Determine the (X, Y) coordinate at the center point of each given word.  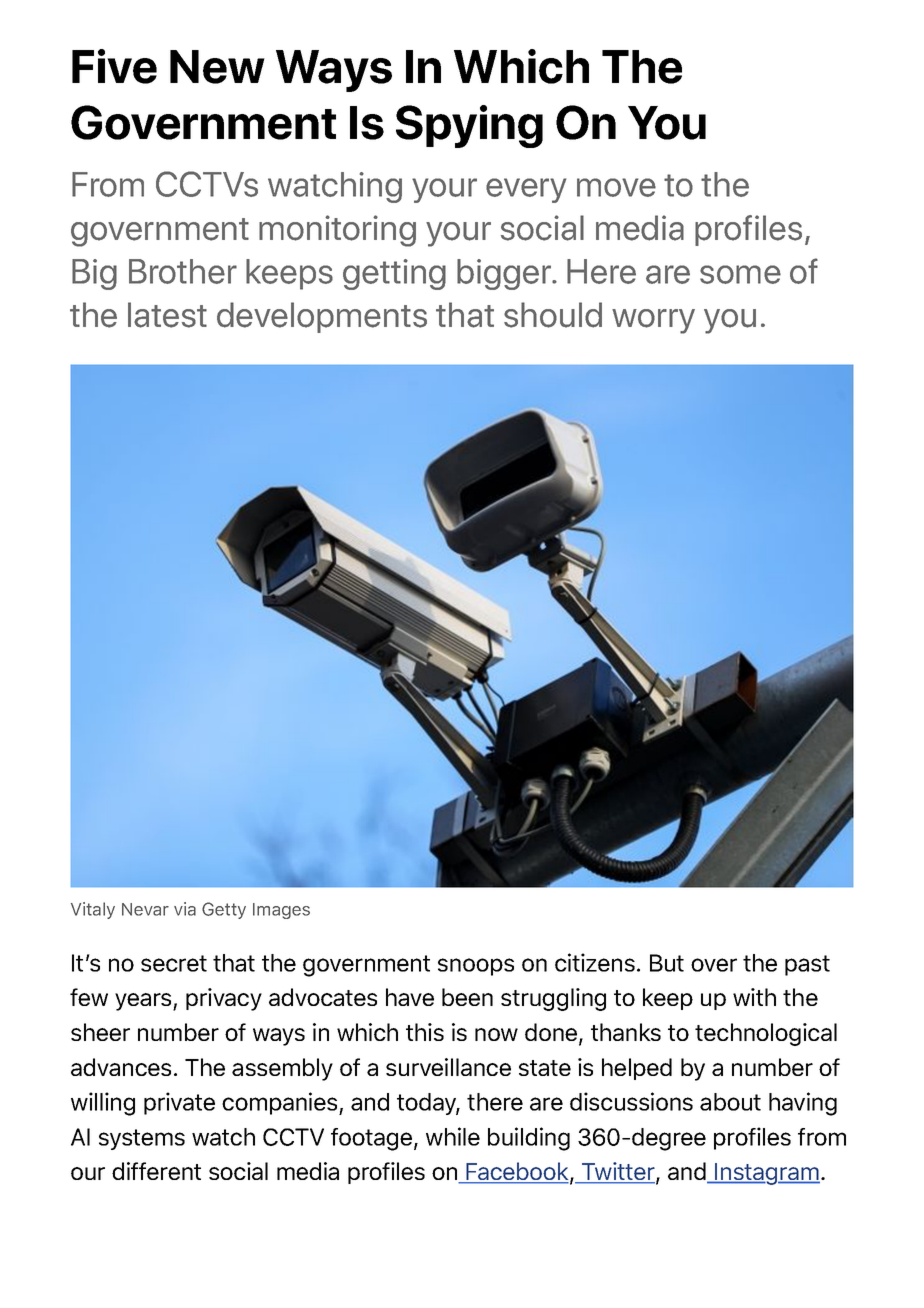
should (553, 315)
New (217, 67)
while (453, 1136)
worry (653, 321)
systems (142, 1139)
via (185, 909)
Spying (469, 126)
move (616, 187)
